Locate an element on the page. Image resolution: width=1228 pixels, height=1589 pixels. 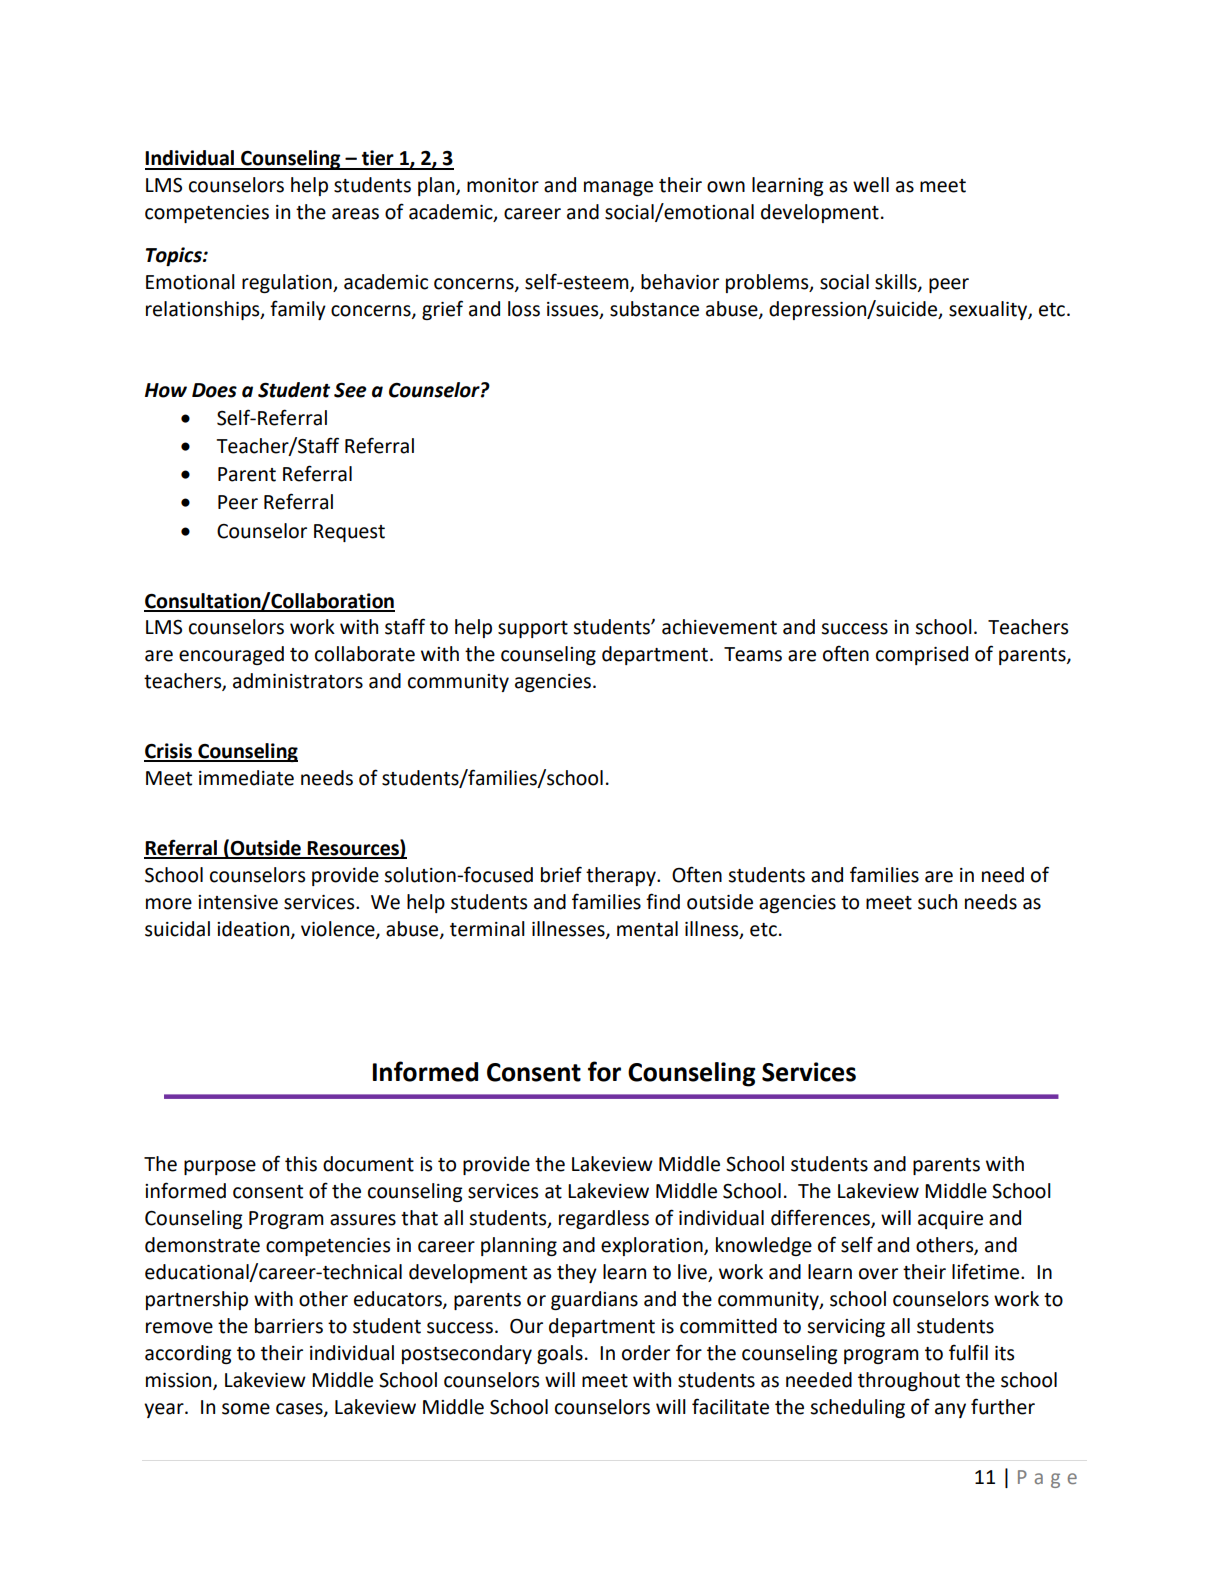
acquire is located at coordinates (950, 1220).
